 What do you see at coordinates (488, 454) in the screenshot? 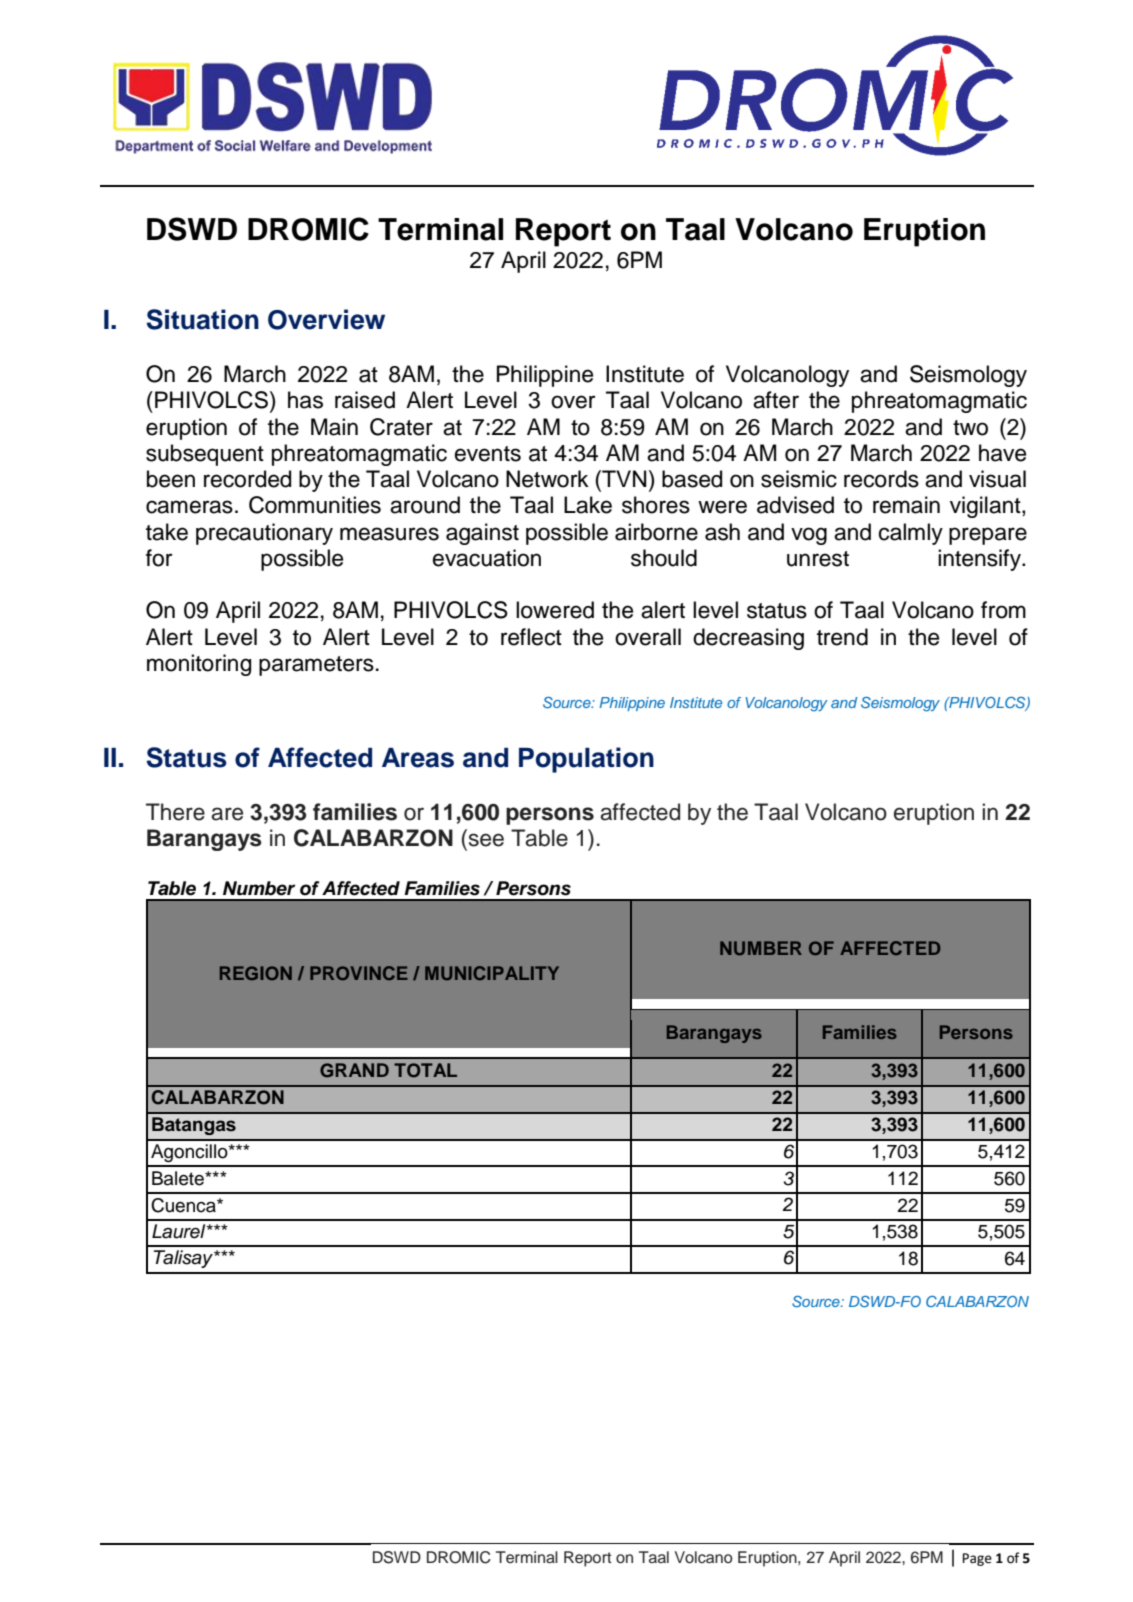
I see `events` at bounding box center [488, 454].
